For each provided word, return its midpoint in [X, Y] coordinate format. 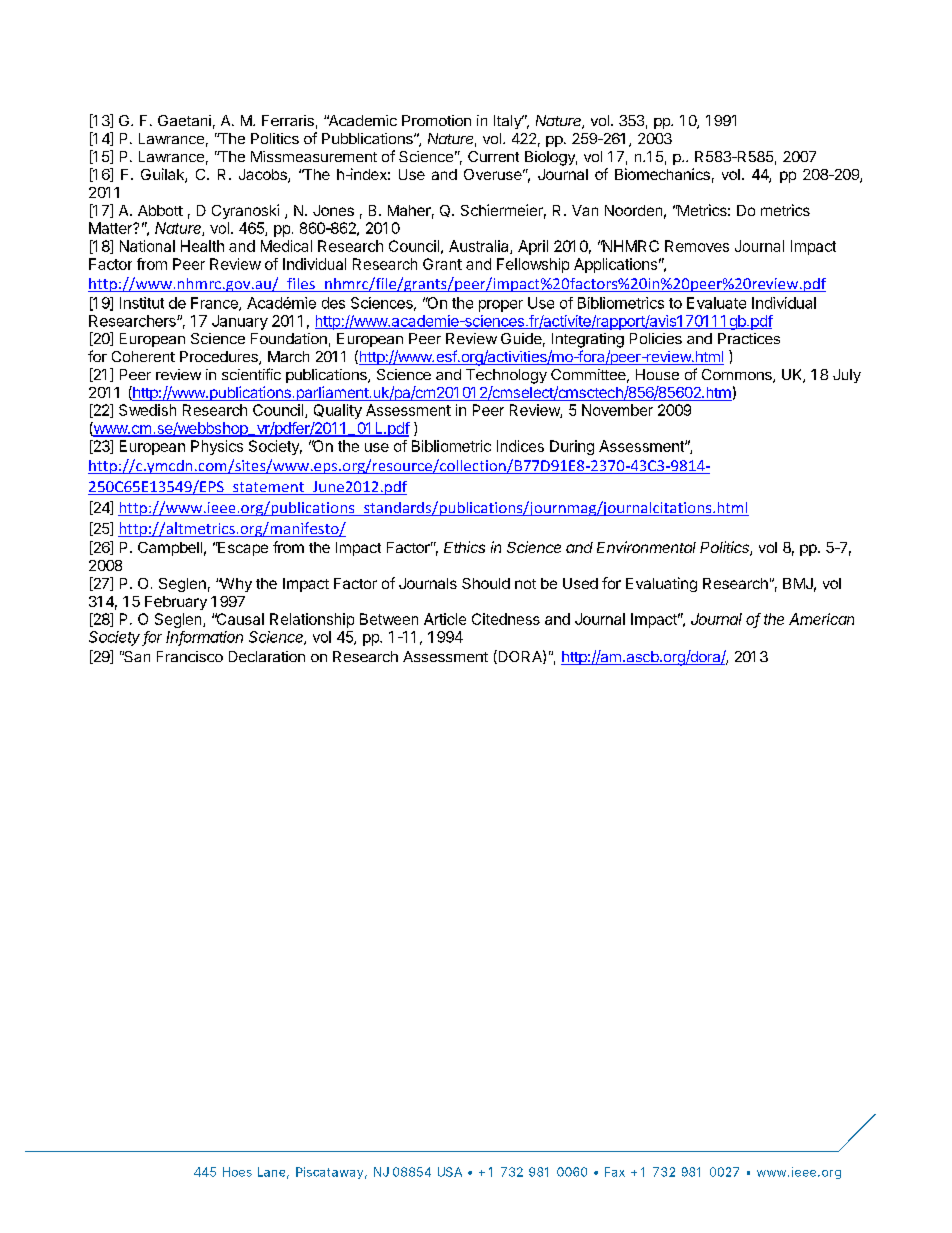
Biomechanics [662, 174]
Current [493, 156]
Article [445, 619]
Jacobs [264, 176]
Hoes [237, 1172]
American [821, 619]
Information [204, 638]
